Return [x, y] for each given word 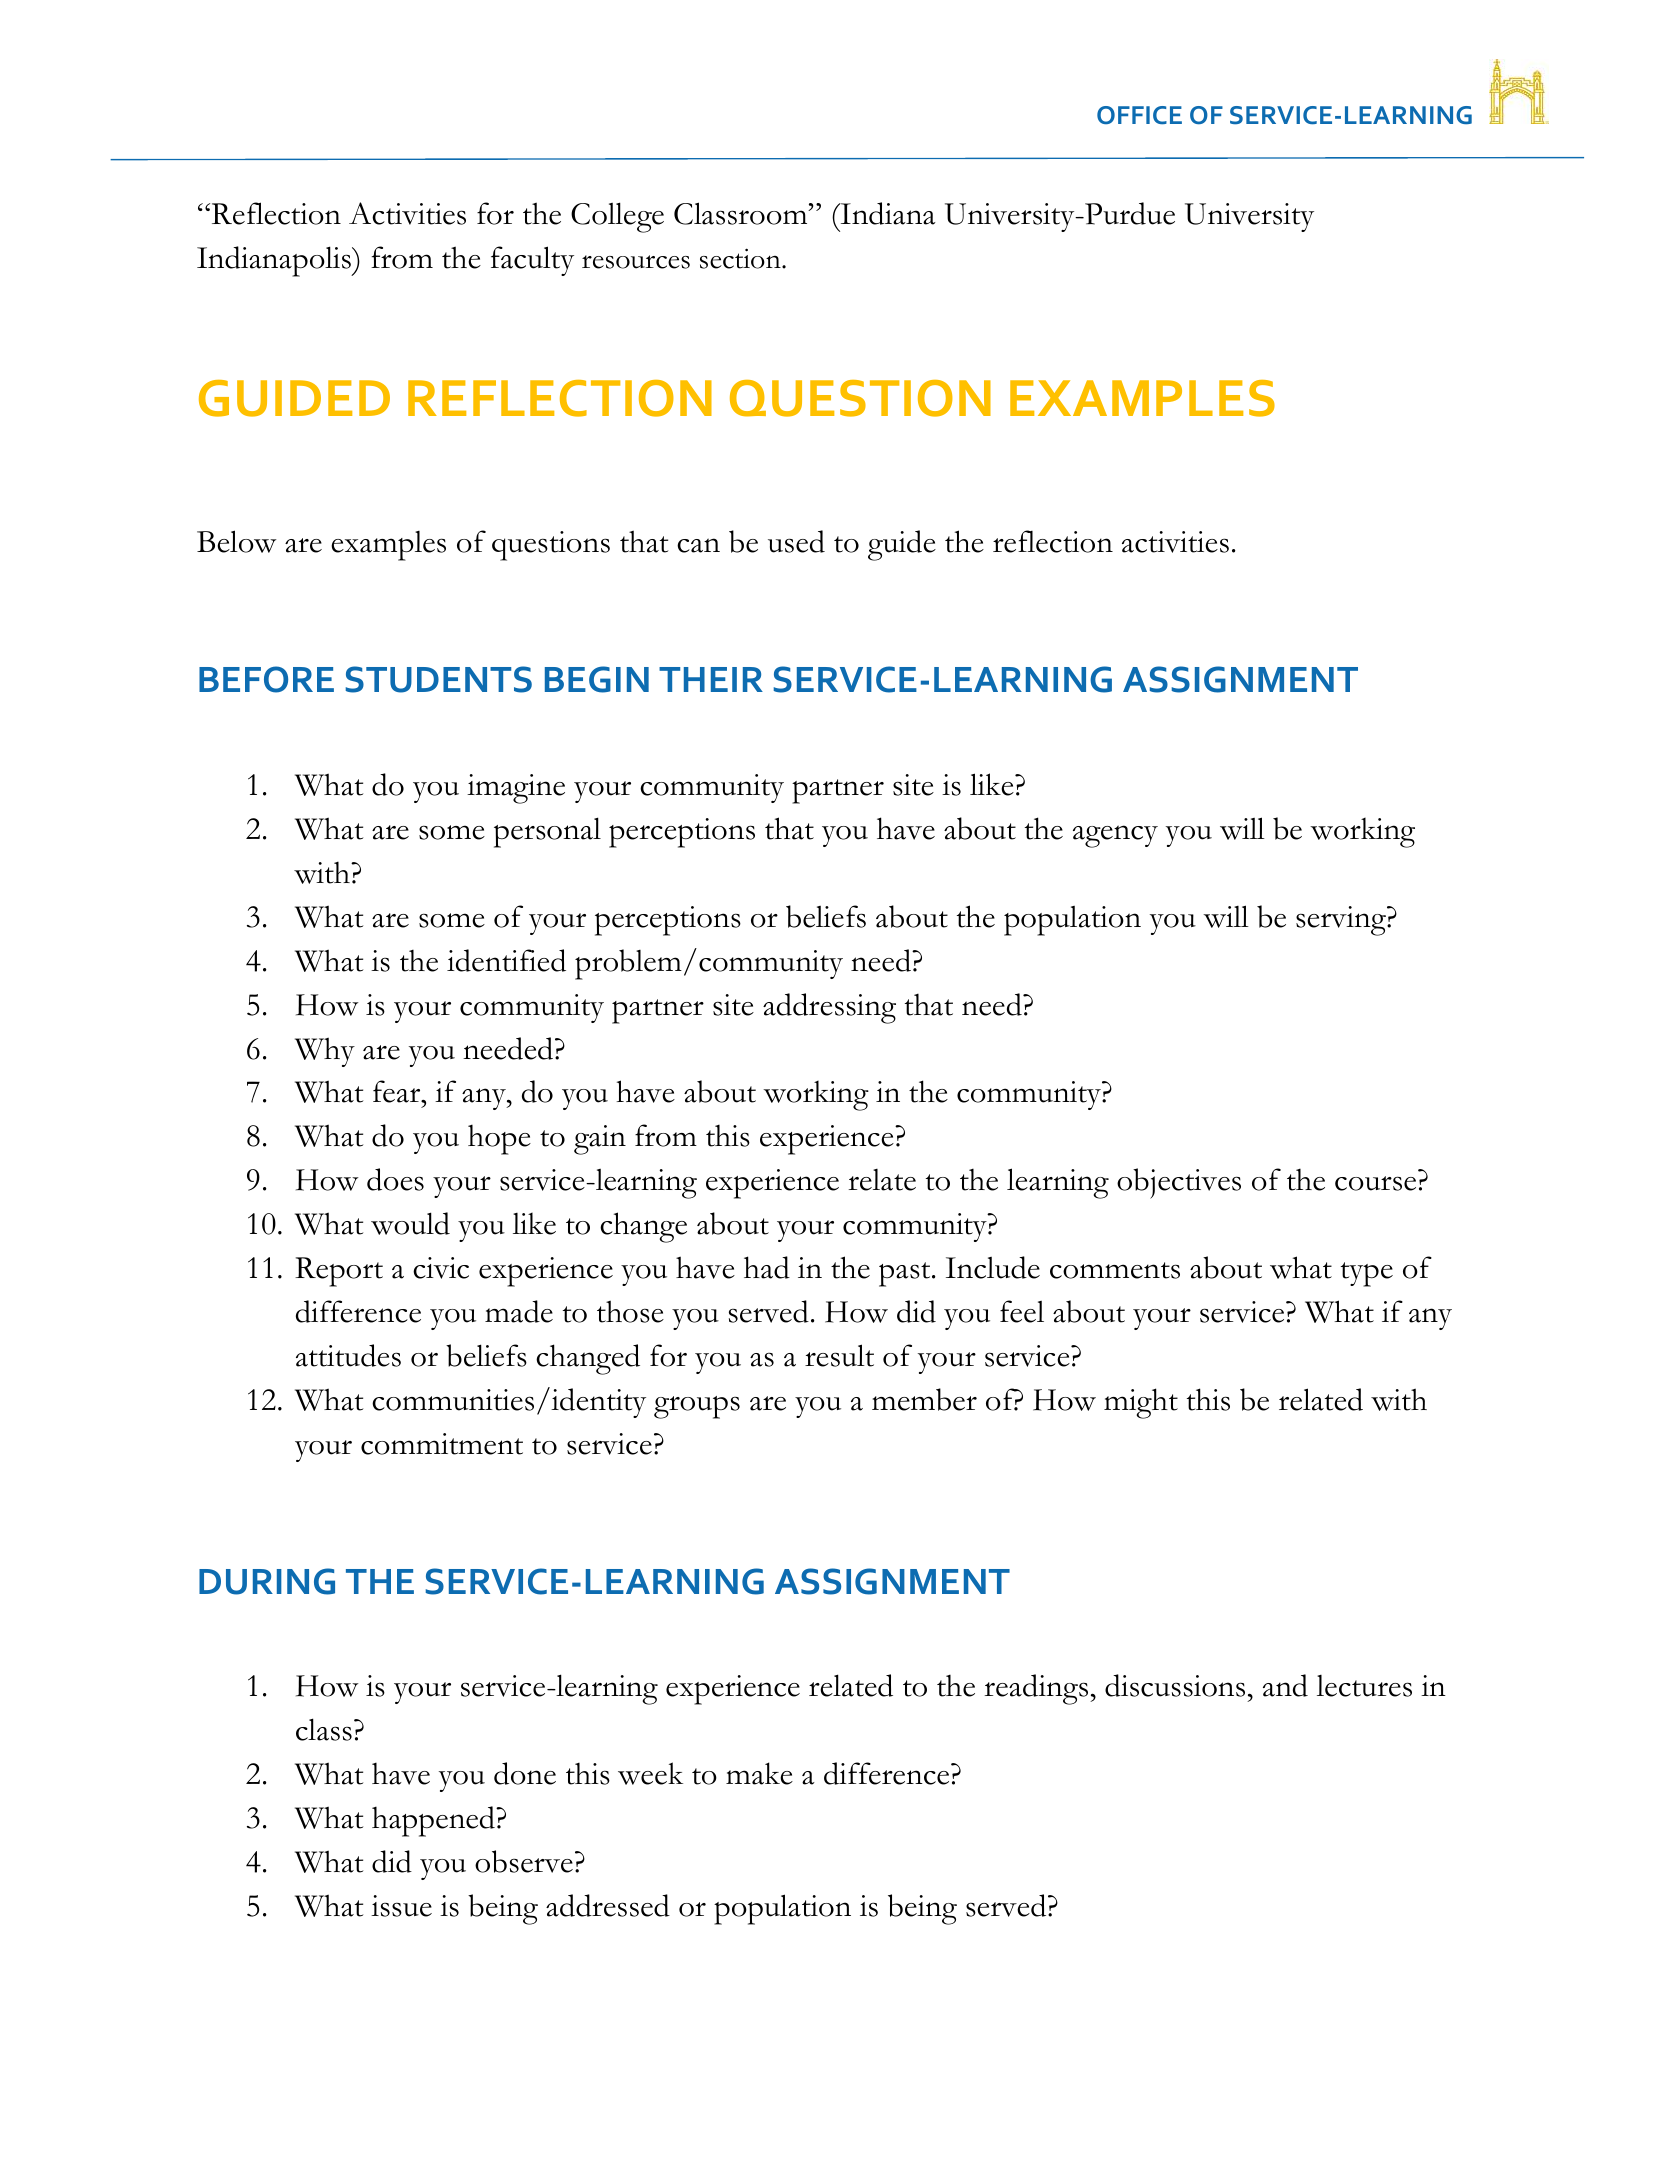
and [1285, 1685]
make [759, 1773]
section [741, 258]
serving [1342, 921]
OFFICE [1139, 115]
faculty [532, 261]
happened [434, 1821]
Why [325, 1052]
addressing [829, 1008]
